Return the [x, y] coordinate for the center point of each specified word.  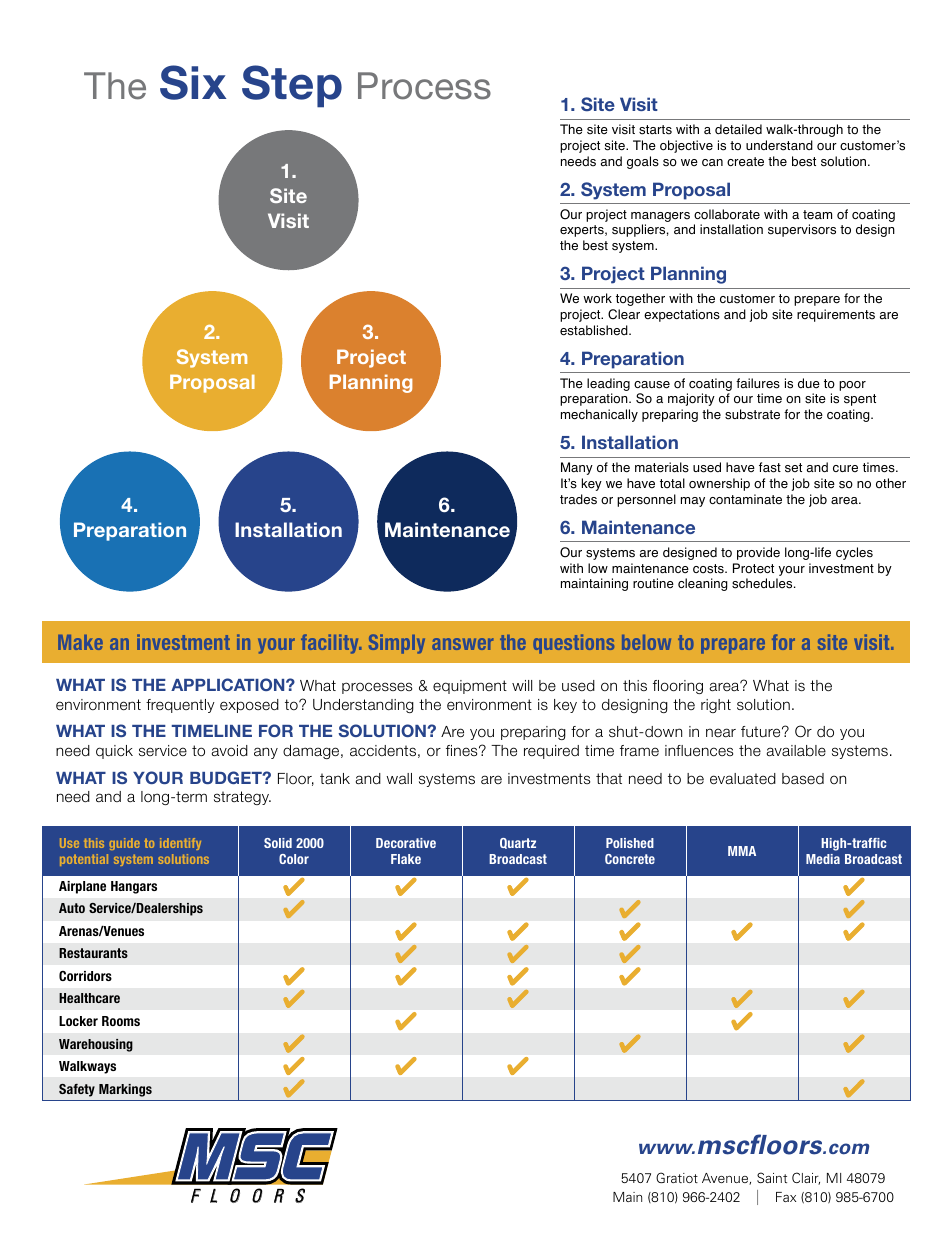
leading [608, 384]
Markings [125, 1090]
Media [823, 859]
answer [462, 644]
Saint [772, 1177]
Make [80, 642]
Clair [806, 1178]
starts [655, 130]
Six [193, 82]
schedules [763, 583]
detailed [738, 129]
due [809, 383]
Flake [406, 859]
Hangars [134, 887]
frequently [180, 706]
